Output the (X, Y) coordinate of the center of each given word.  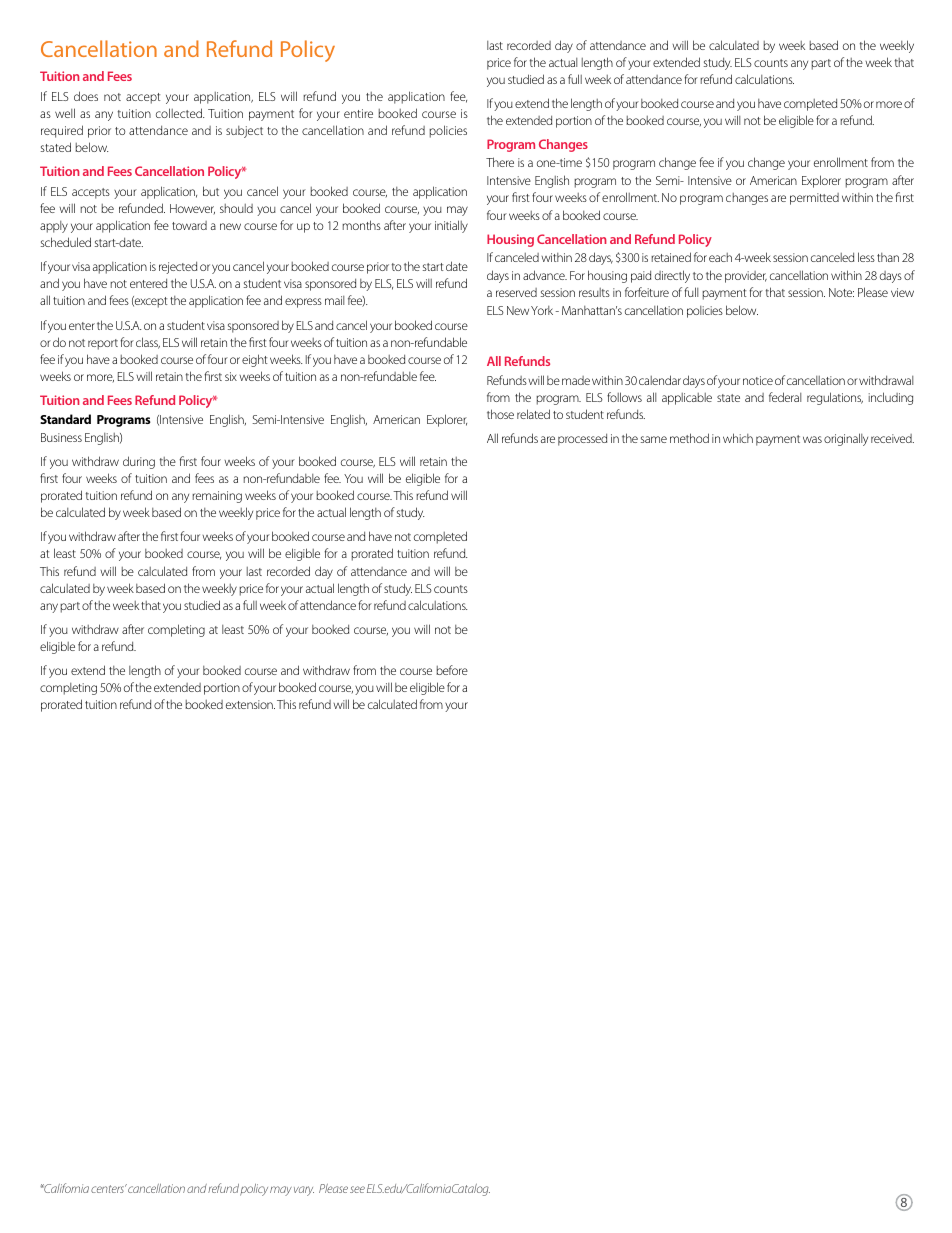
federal (785, 397)
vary (304, 1191)
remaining (217, 497)
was (812, 439)
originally (846, 439)
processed (582, 439)
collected (180, 113)
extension (250, 704)
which (738, 438)
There (500, 162)
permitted (814, 199)
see (357, 1189)
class (148, 343)
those (500, 414)
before (452, 670)
